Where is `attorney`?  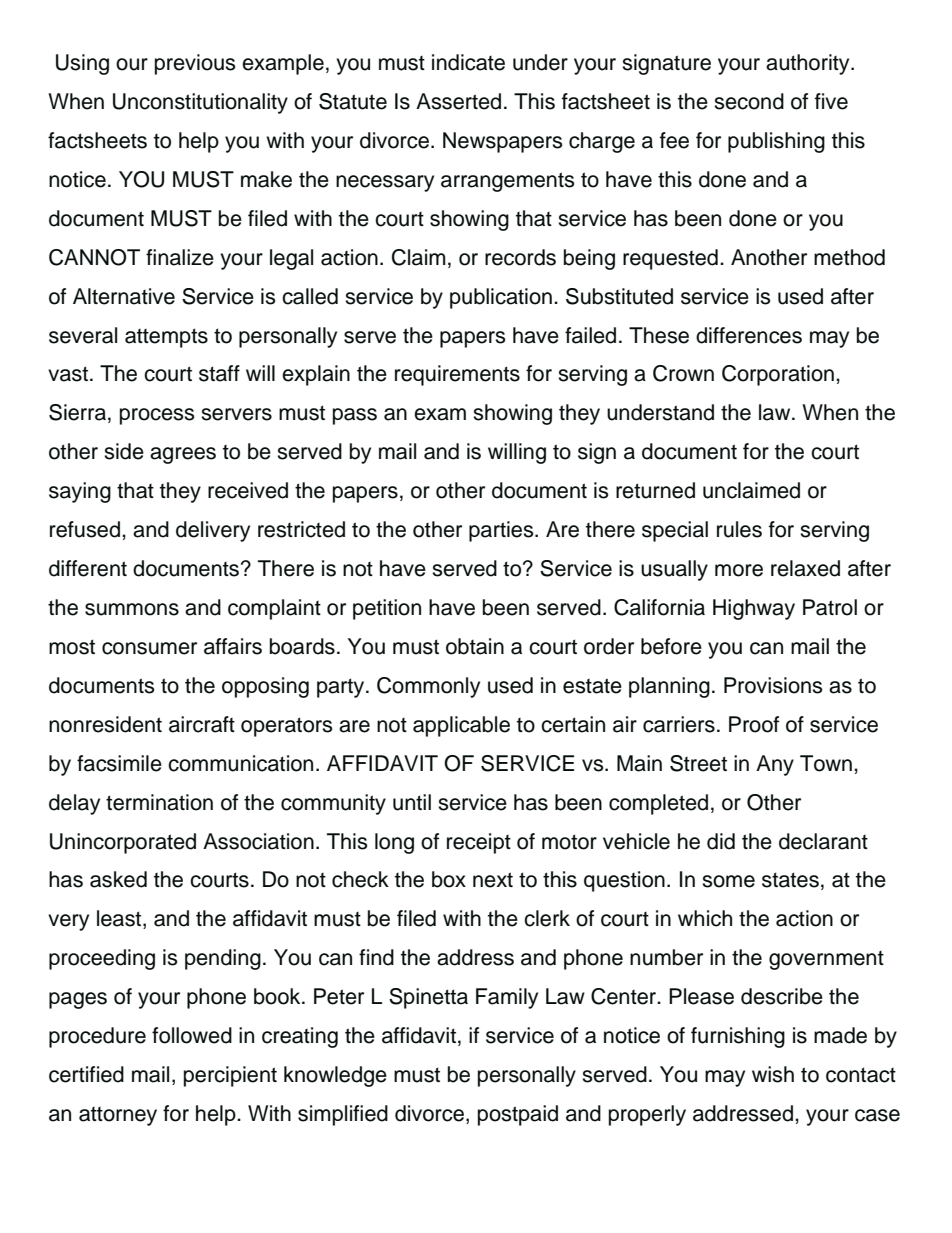
attorney is located at coordinates (118, 1116).
